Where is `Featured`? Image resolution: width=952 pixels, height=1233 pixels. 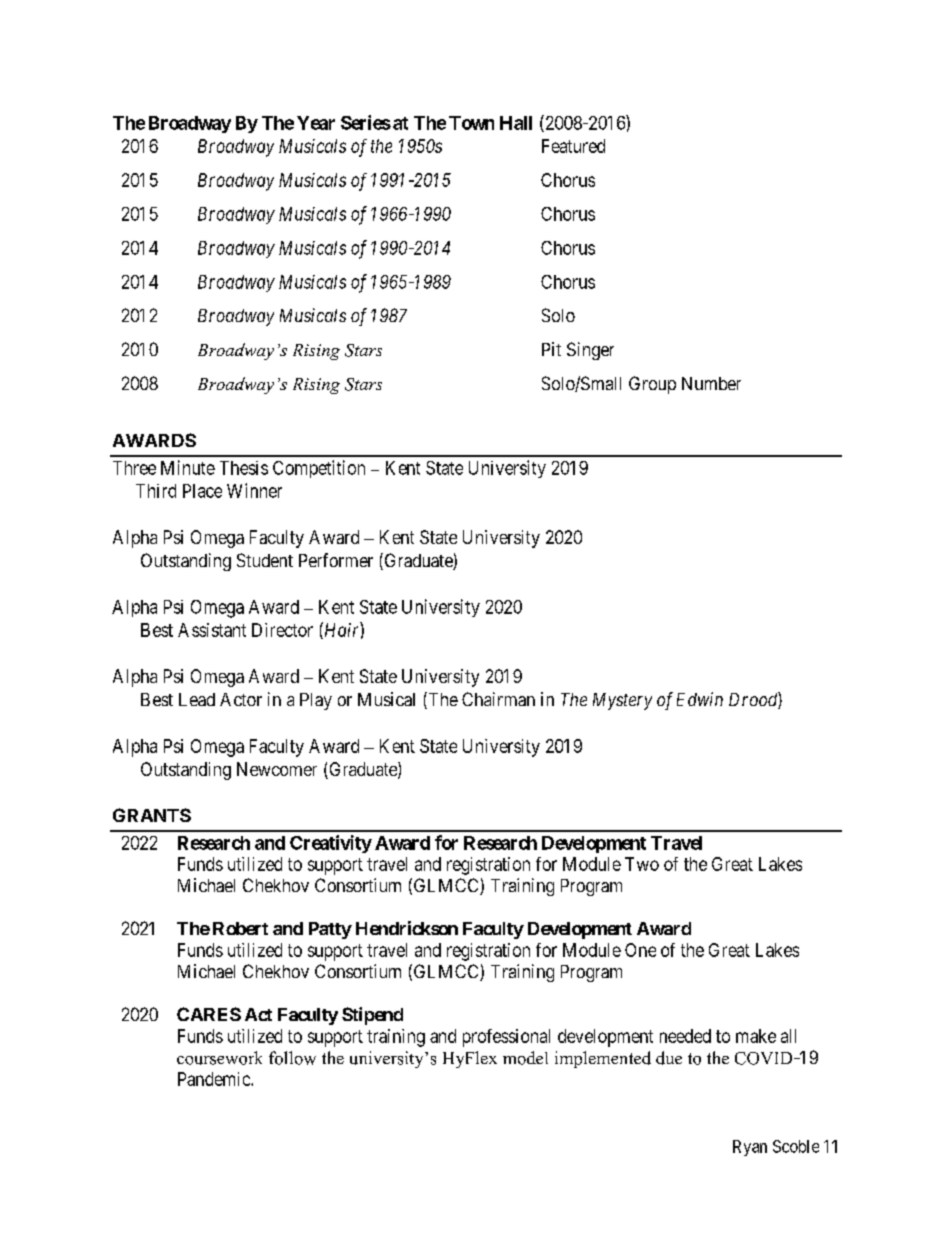
Featured is located at coordinates (573, 146).
